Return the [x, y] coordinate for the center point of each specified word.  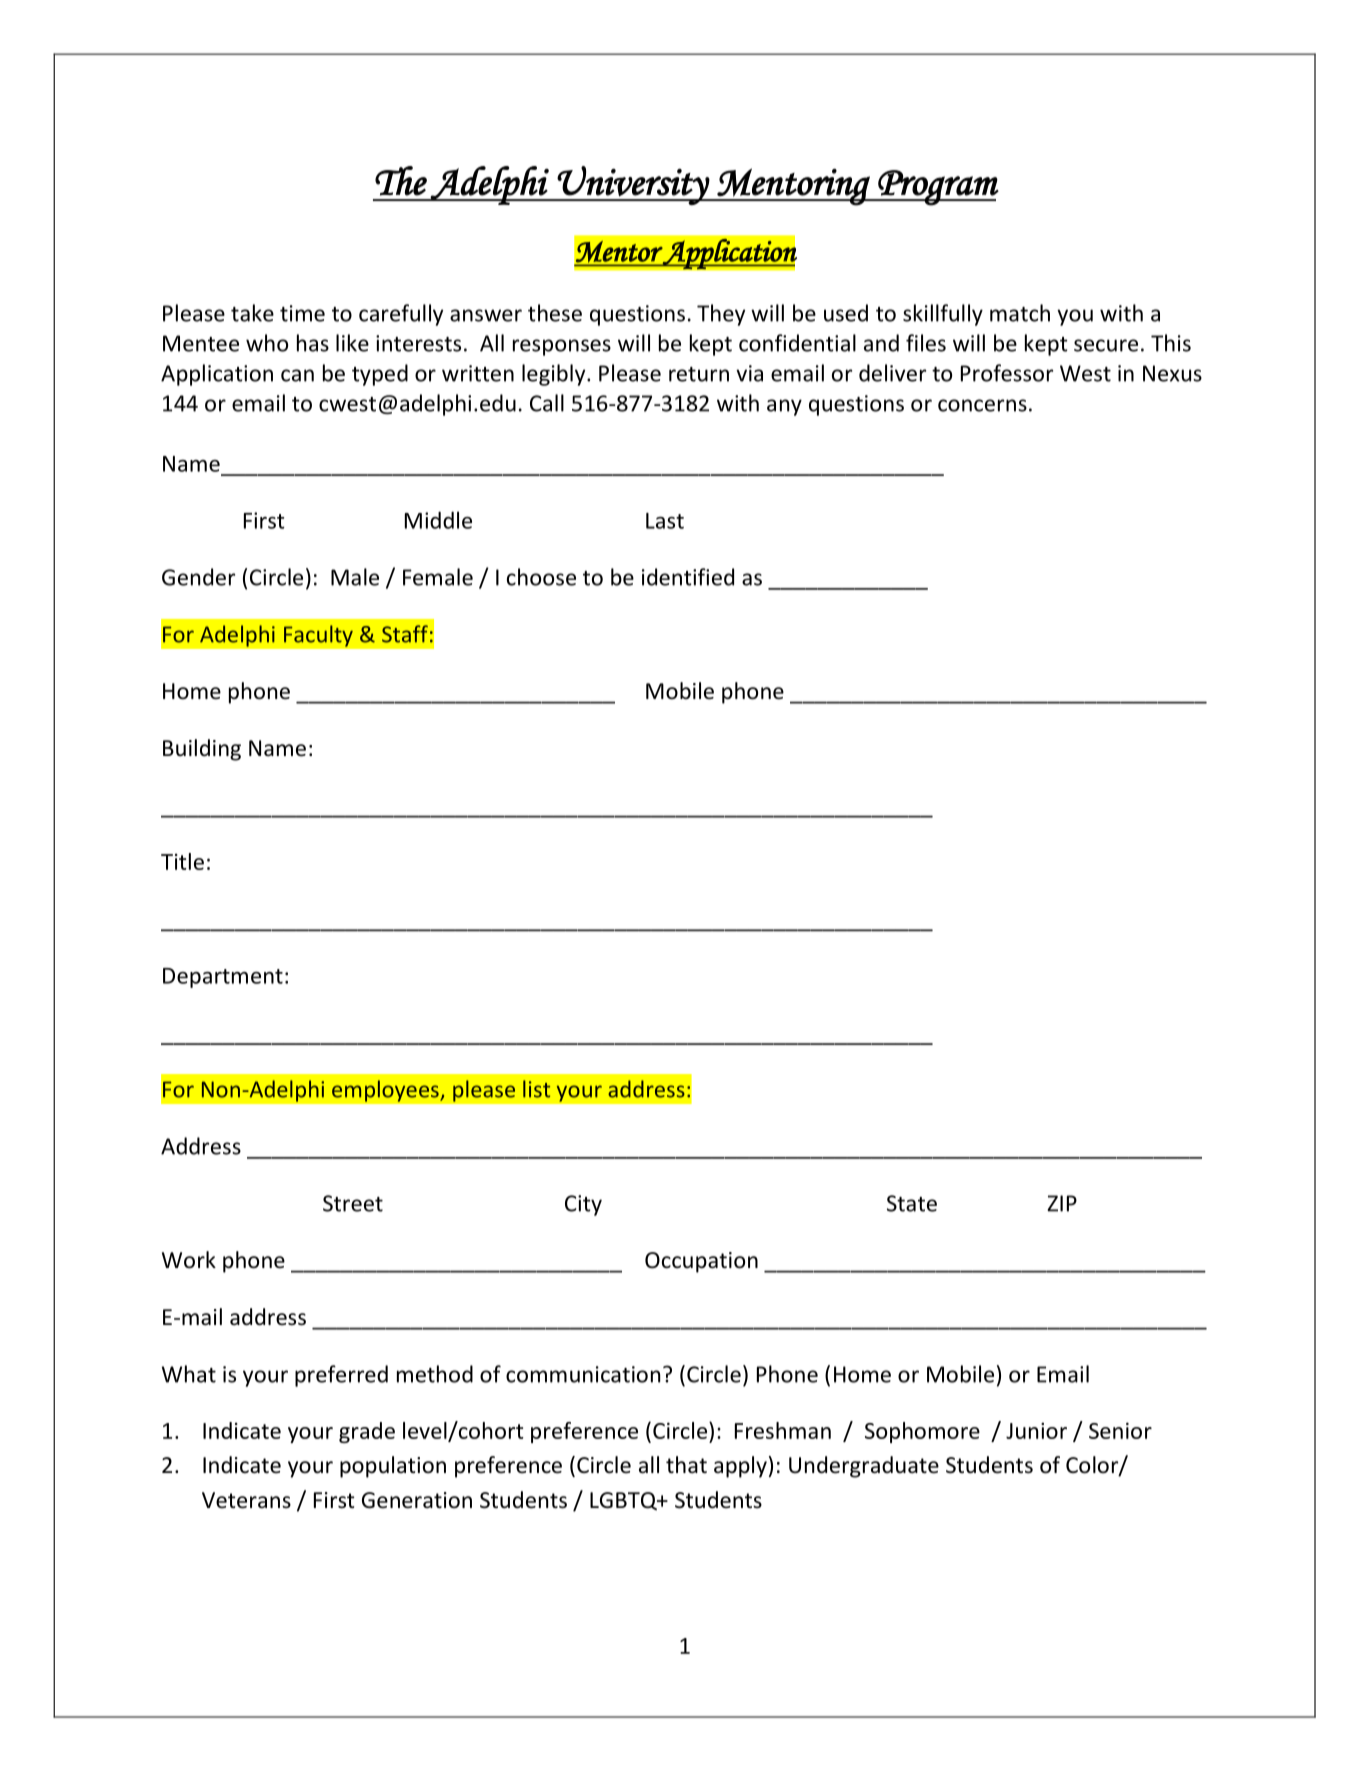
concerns [982, 405]
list [536, 1089]
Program [937, 188]
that [686, 1465]
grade [367, 1432]
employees [386, 1091]
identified [688, 577]
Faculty [318, 636]
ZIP [1062, 1203]
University [633, 185]
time [302, 313]
